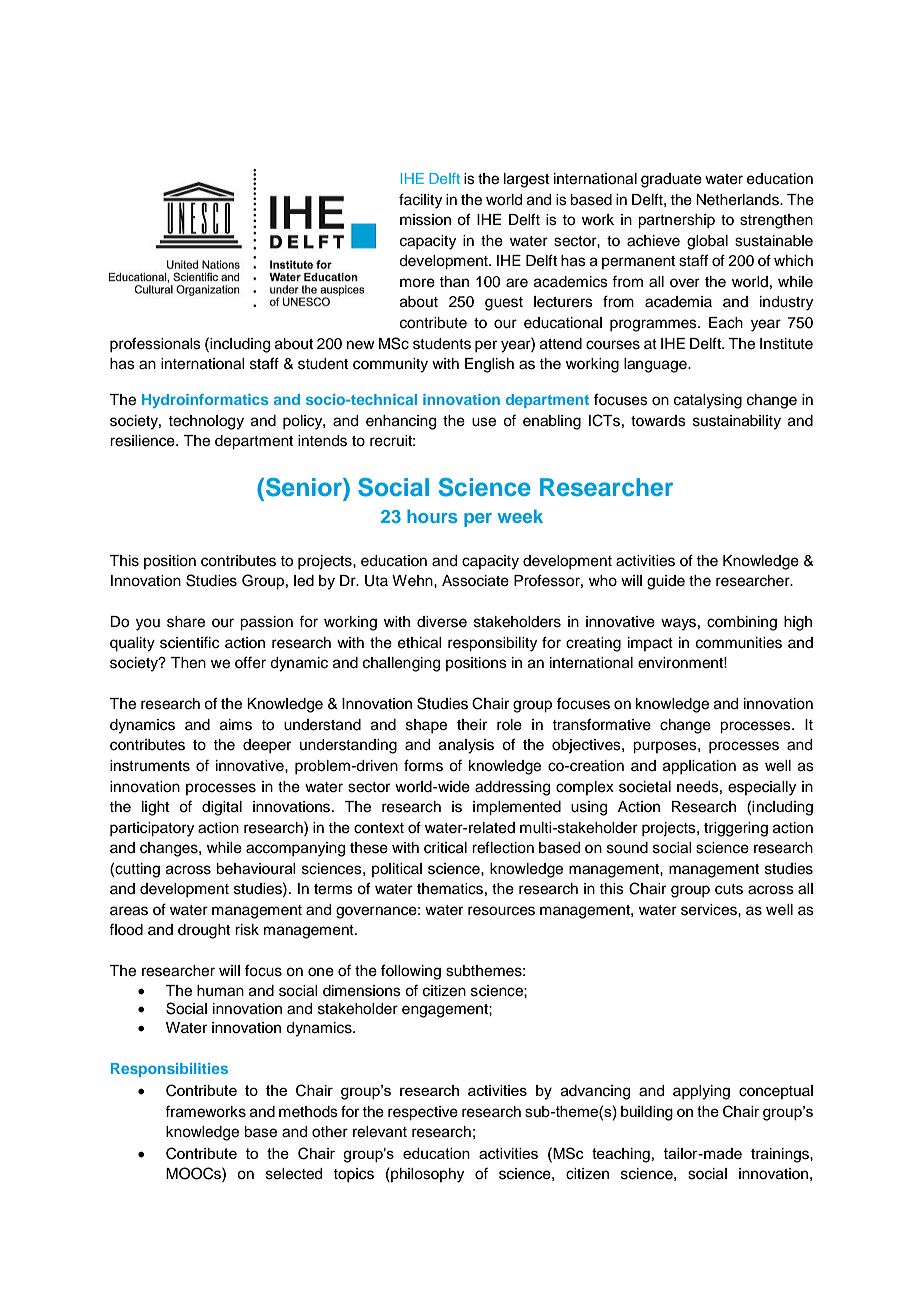 This page has height=1308, width=924. What do you see at coordinates (294, 1174) in the page?
I see `selected` at bounding box center [294, 1174].
